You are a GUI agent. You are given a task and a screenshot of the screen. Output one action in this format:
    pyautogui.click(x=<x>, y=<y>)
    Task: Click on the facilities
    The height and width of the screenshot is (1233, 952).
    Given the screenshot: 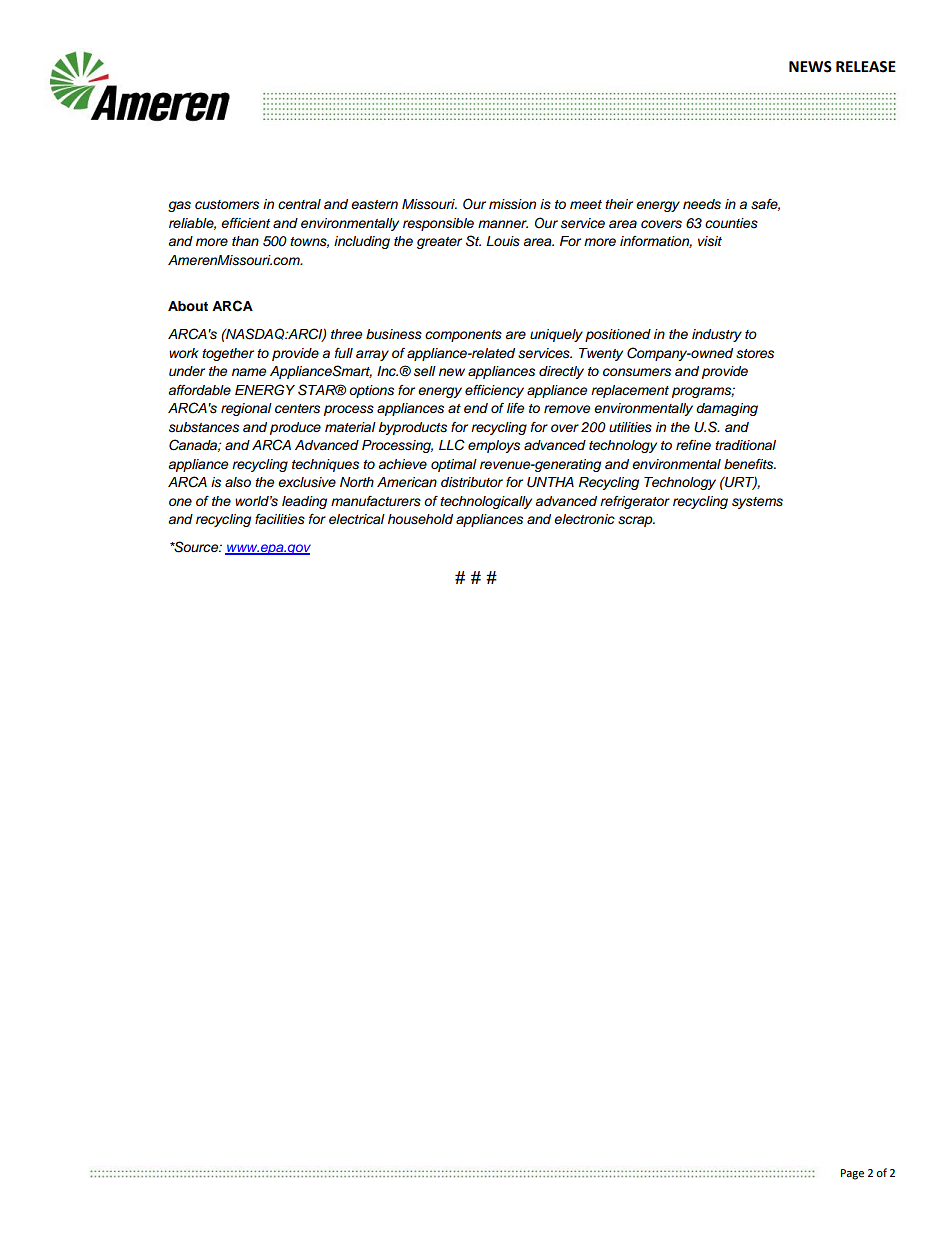 What is the action you would take?
    pyautogui.click(x=280, y=519)
